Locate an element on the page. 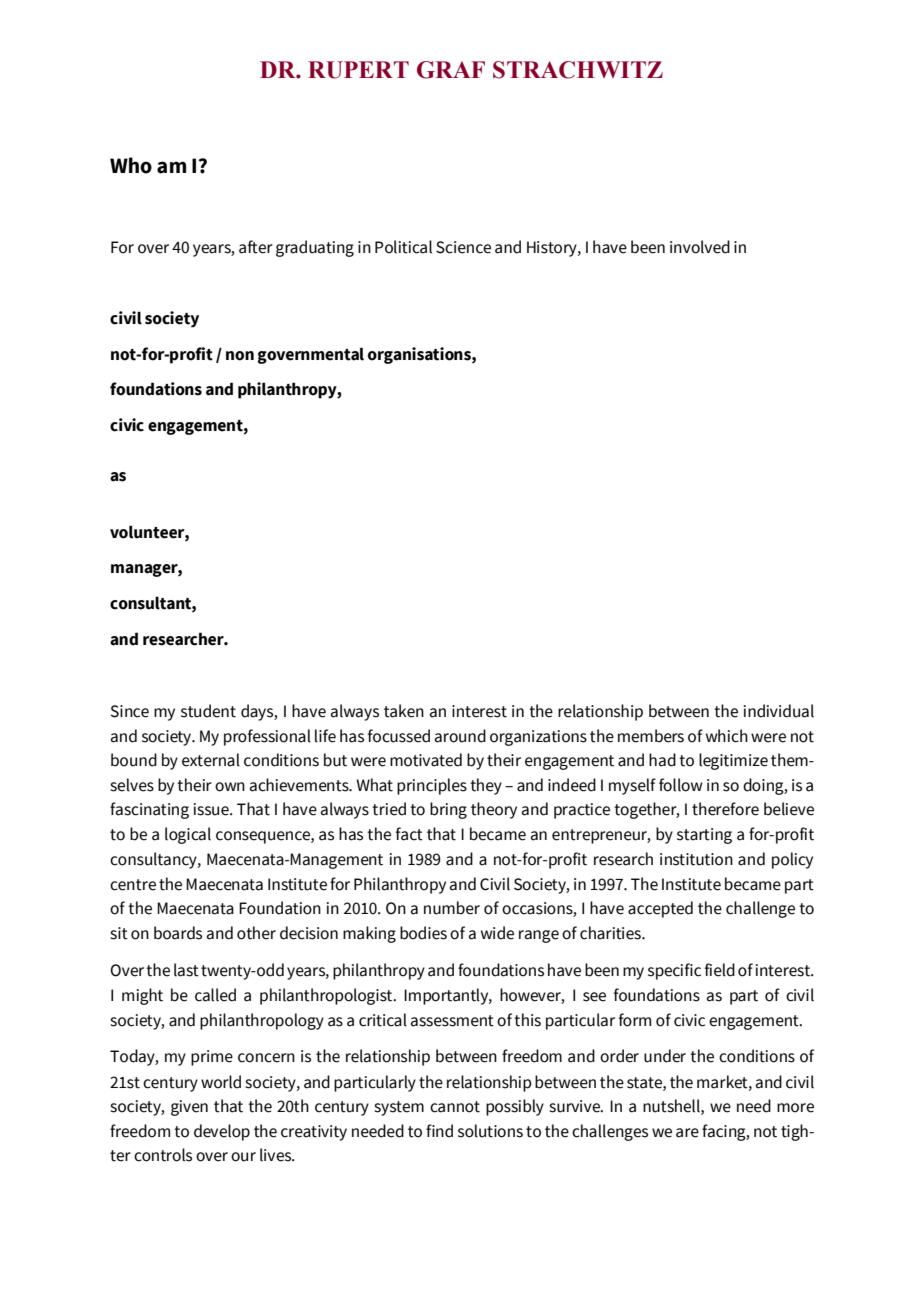  involved is located at coordinates (700, 247).
